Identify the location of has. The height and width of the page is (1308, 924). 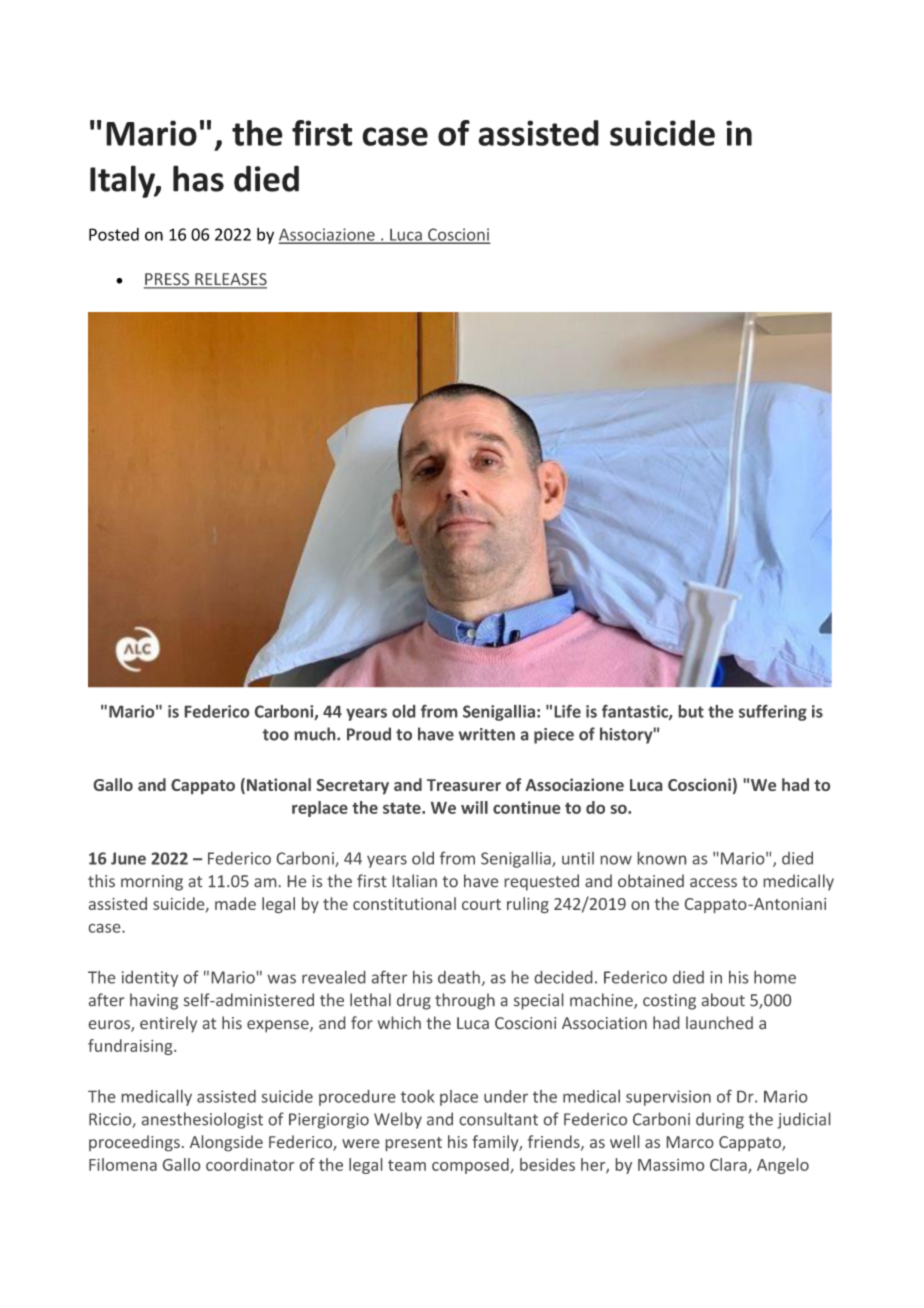
(198, 178).
